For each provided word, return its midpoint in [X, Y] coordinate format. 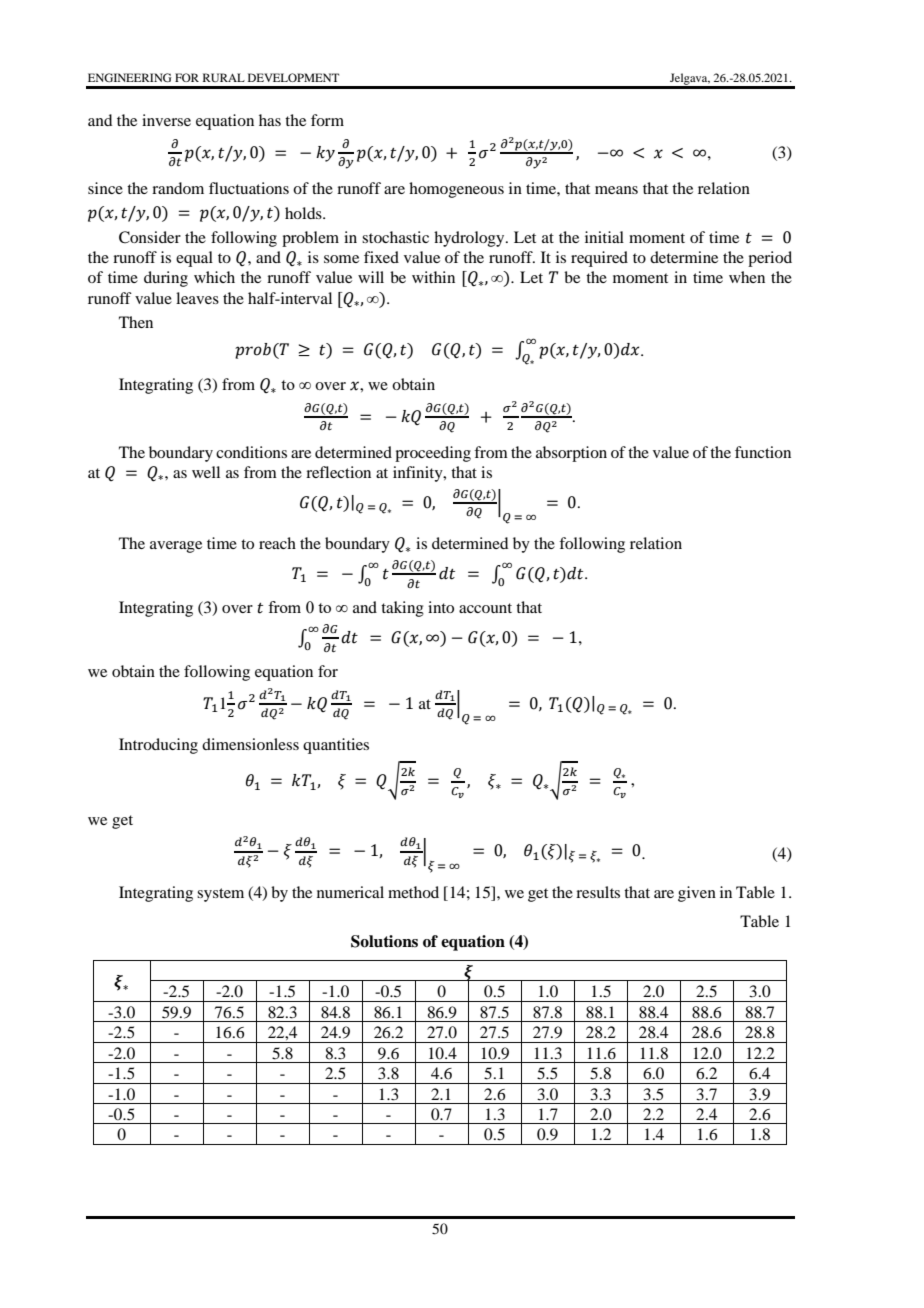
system [220, 895]
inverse [166, 120]
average [176, 547]
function [763, 452]
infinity [419, 474]
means [616, 190]
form [327, 120]
